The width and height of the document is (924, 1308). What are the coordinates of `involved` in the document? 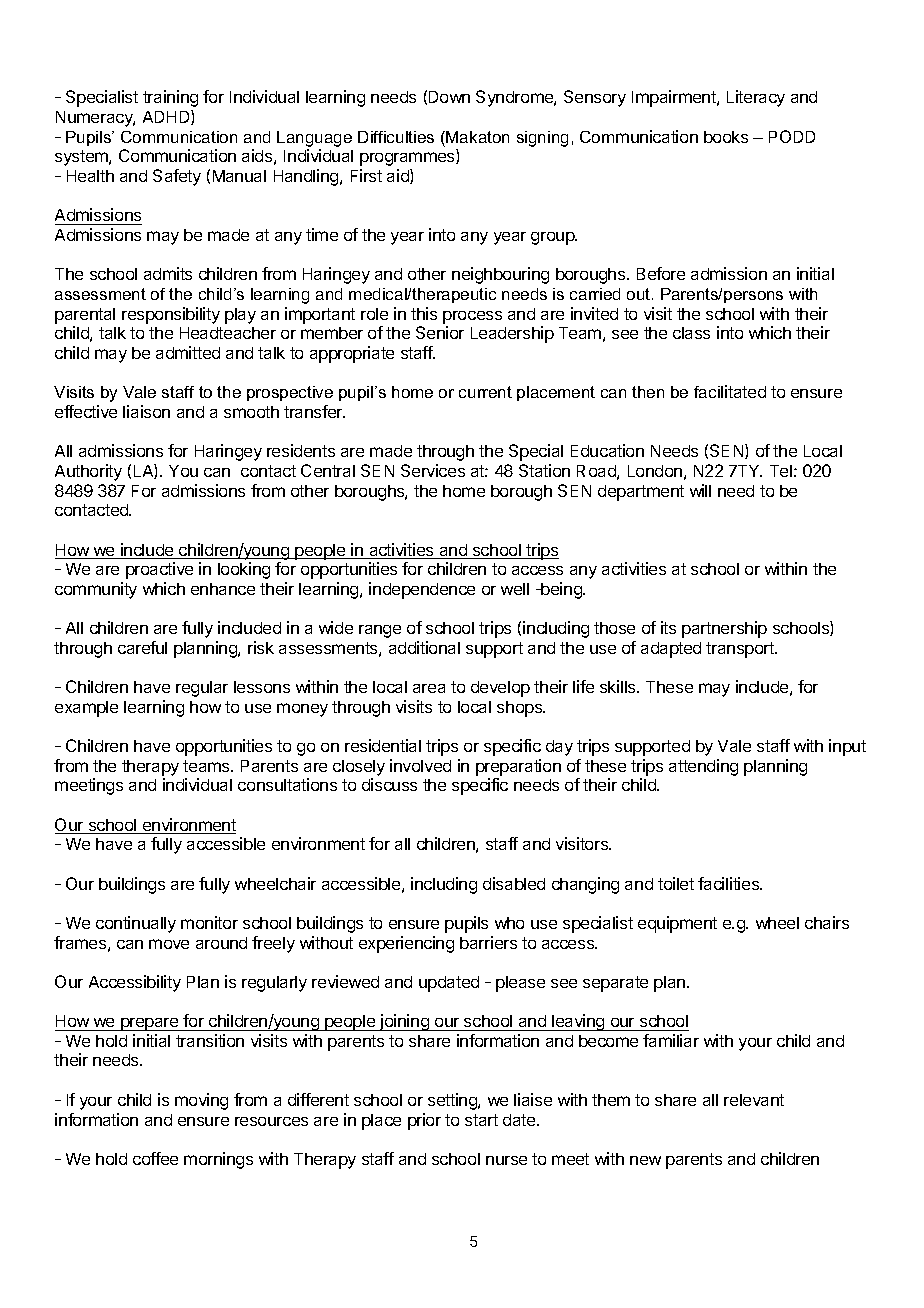 It's located at (420, 765).
